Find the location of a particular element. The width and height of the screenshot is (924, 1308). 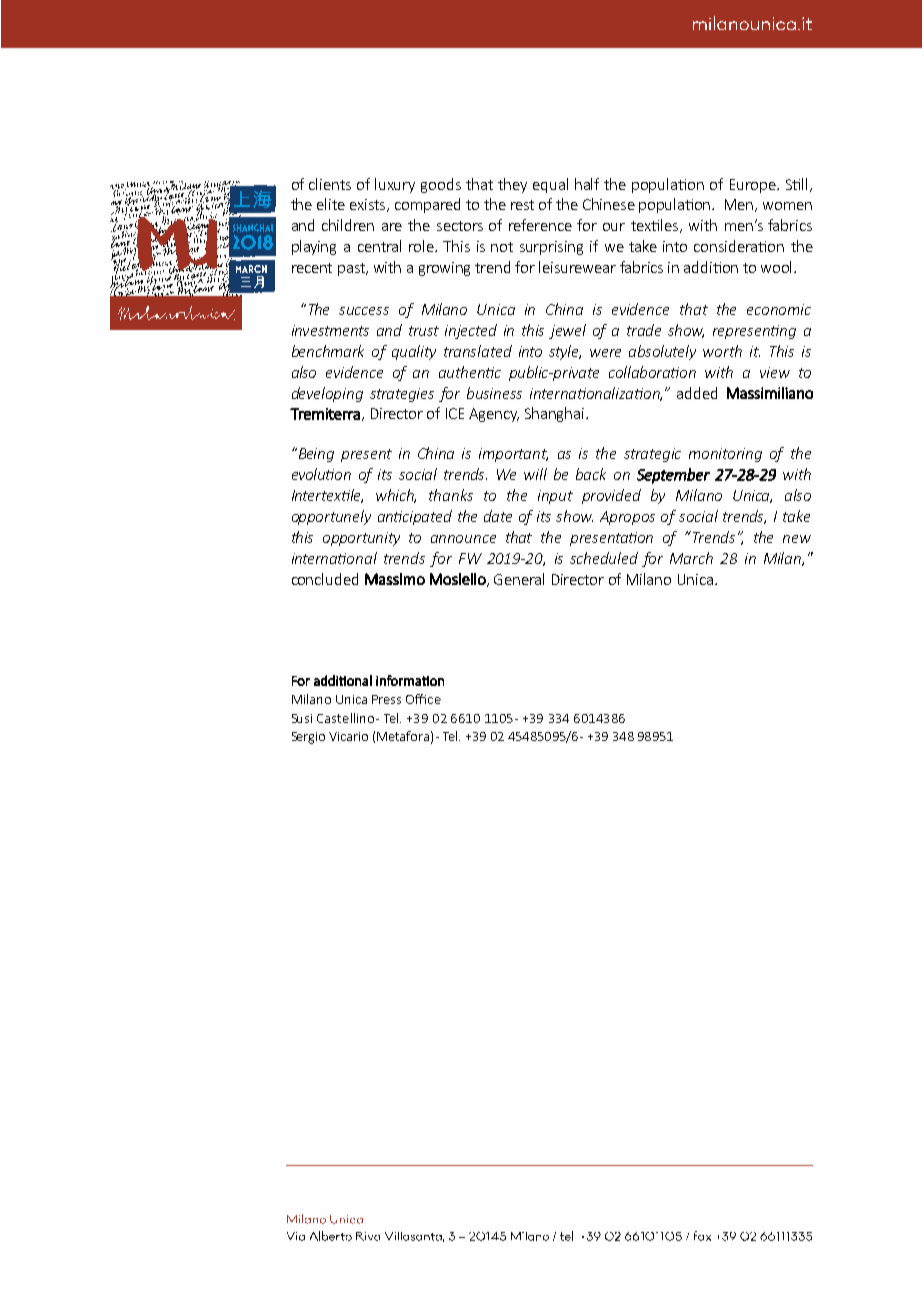

style is located at coordinates (565, 352).
